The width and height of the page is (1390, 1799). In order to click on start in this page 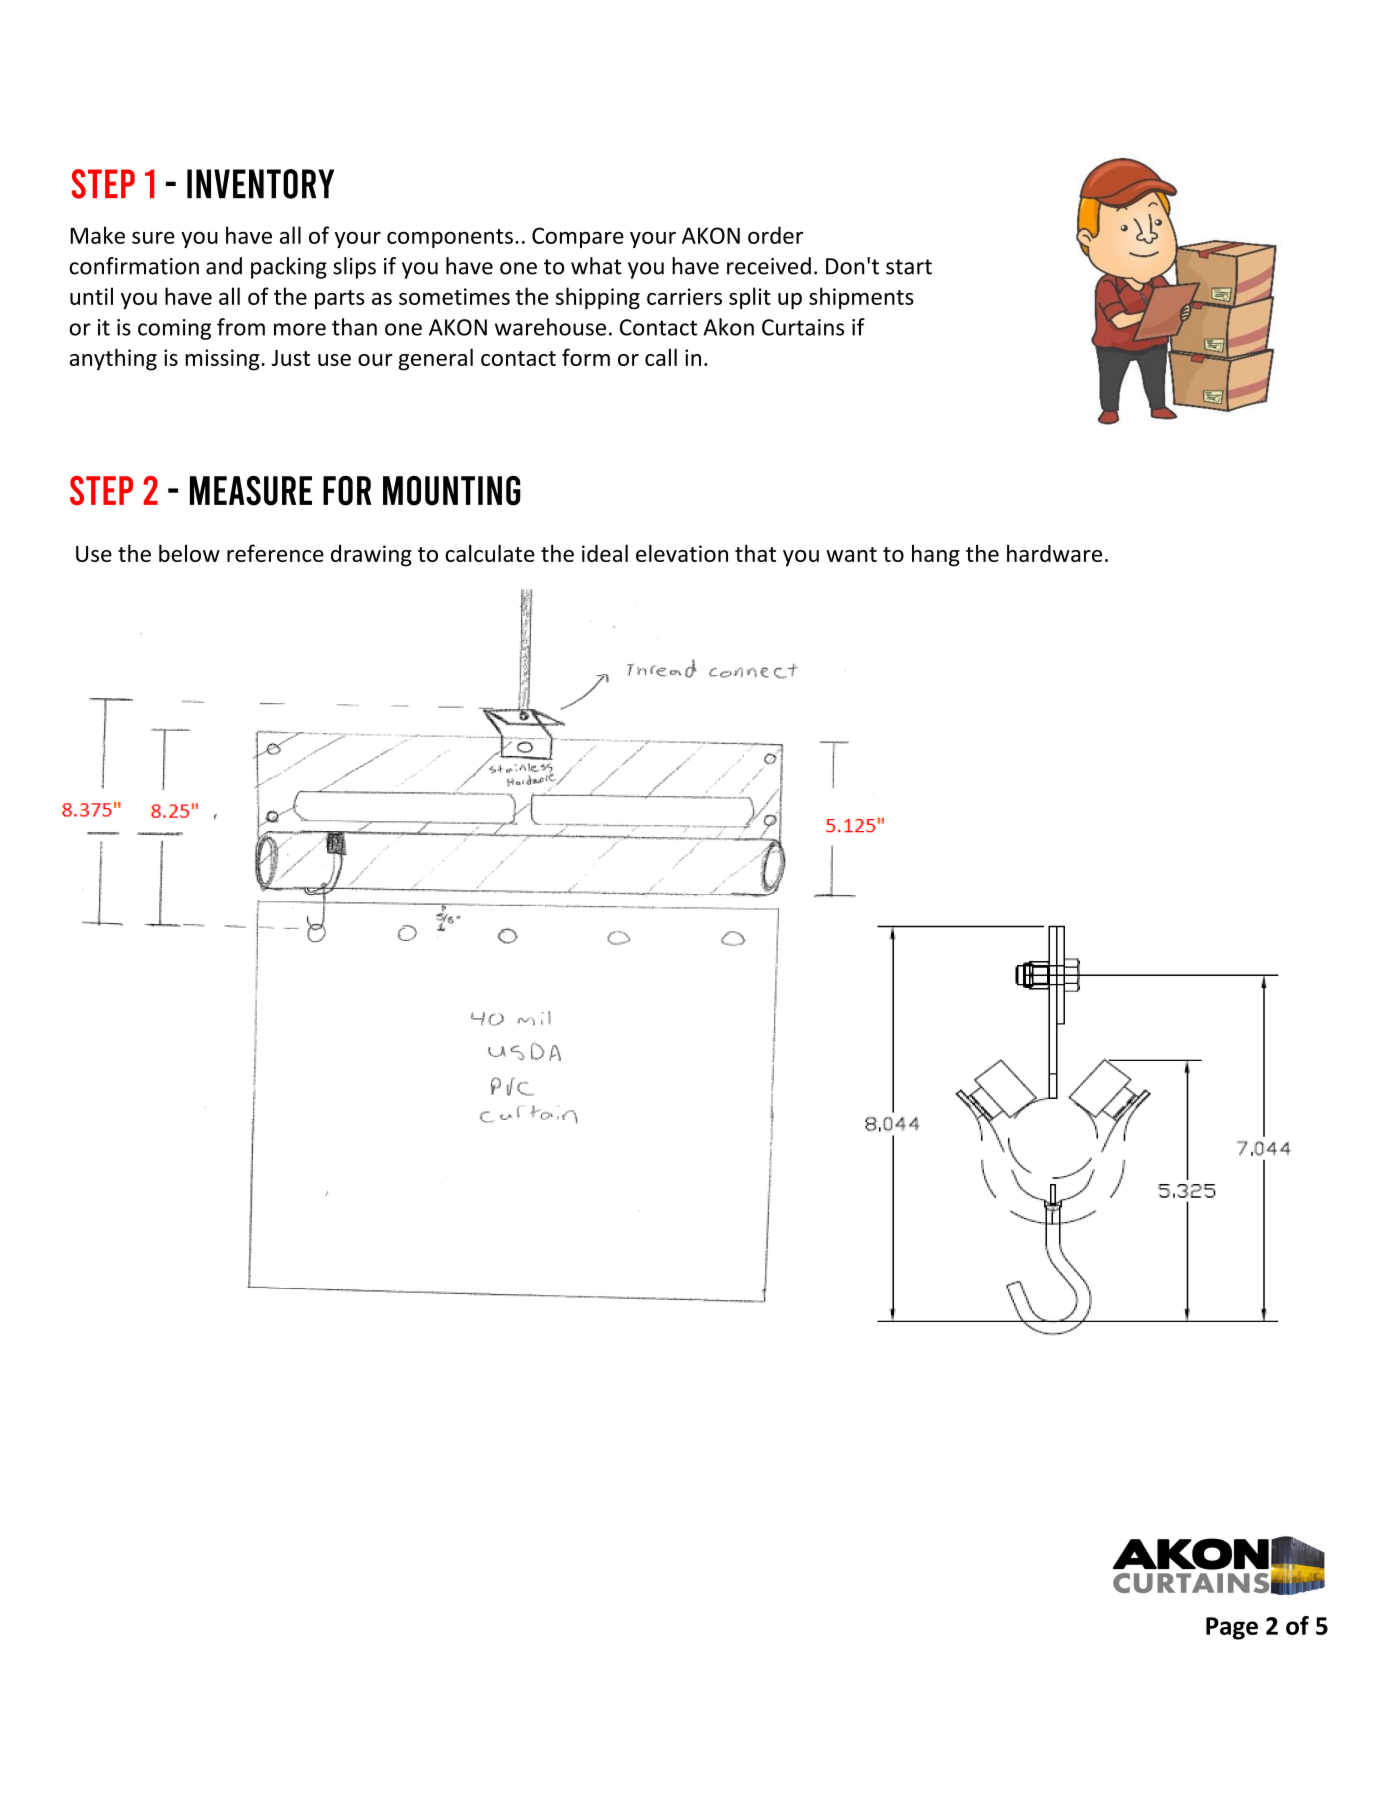, I will do `click(909, 267)`.
